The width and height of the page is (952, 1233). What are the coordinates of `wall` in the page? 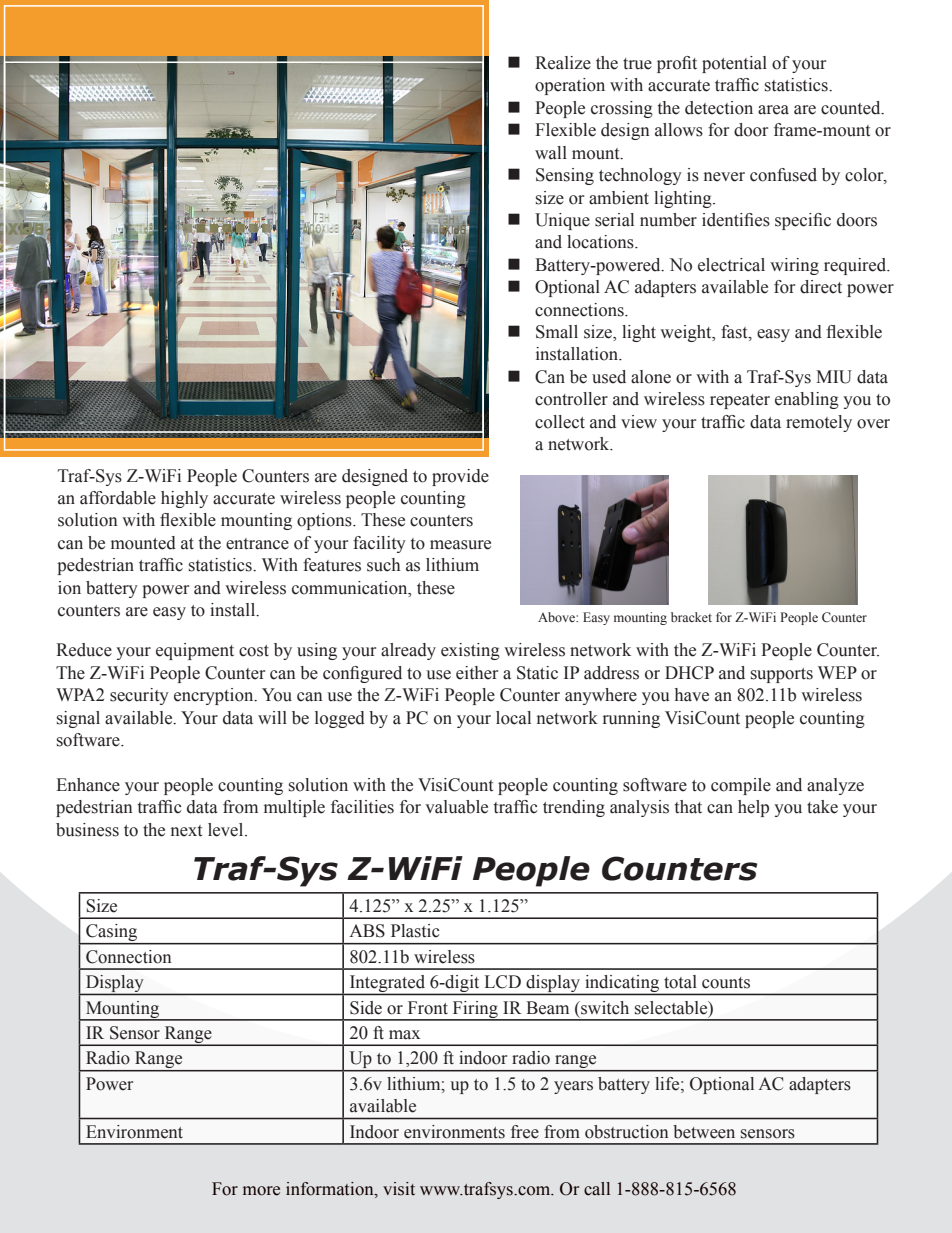 It's located at (551, 153).
